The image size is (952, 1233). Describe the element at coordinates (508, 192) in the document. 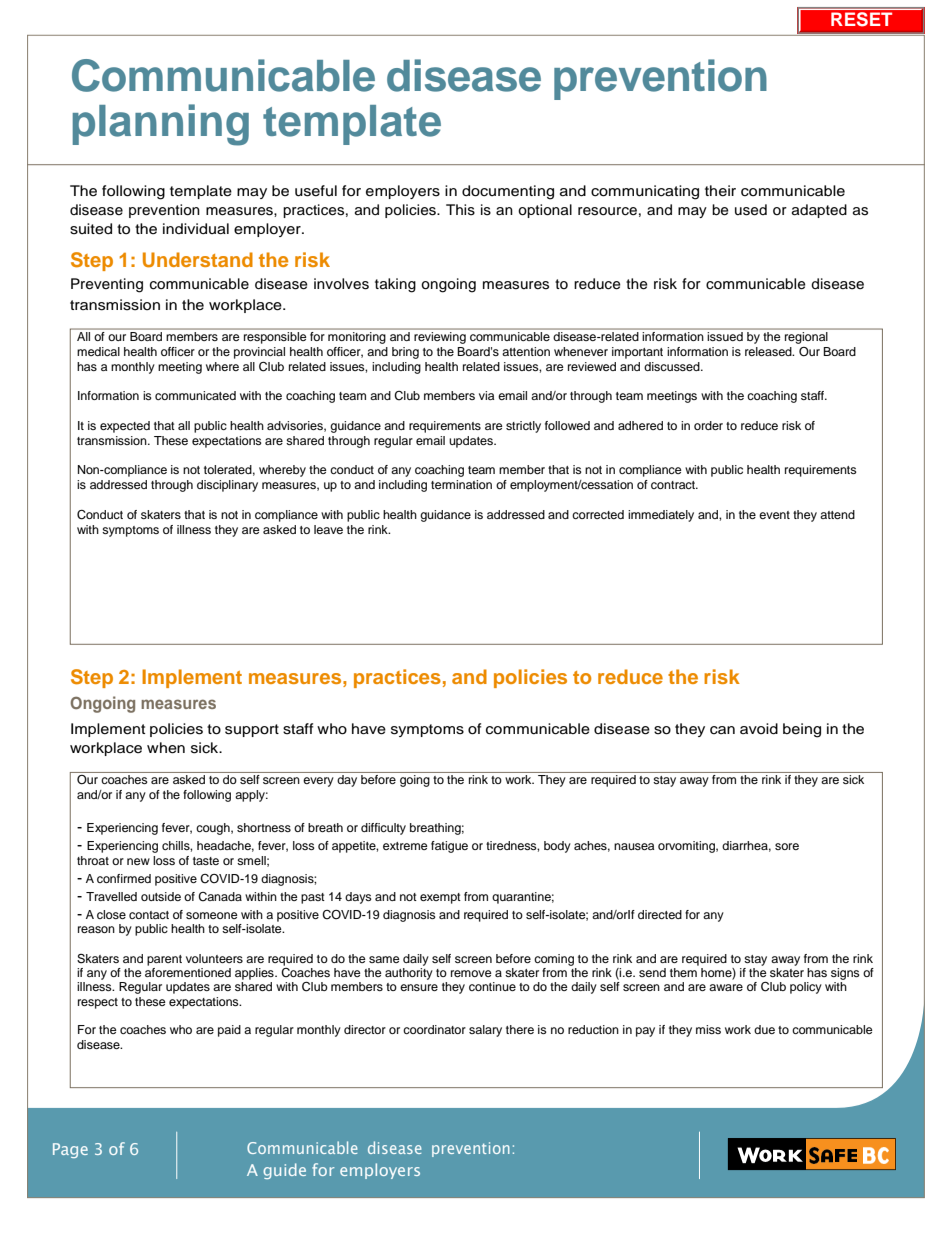

I see `documenting` at that location.
